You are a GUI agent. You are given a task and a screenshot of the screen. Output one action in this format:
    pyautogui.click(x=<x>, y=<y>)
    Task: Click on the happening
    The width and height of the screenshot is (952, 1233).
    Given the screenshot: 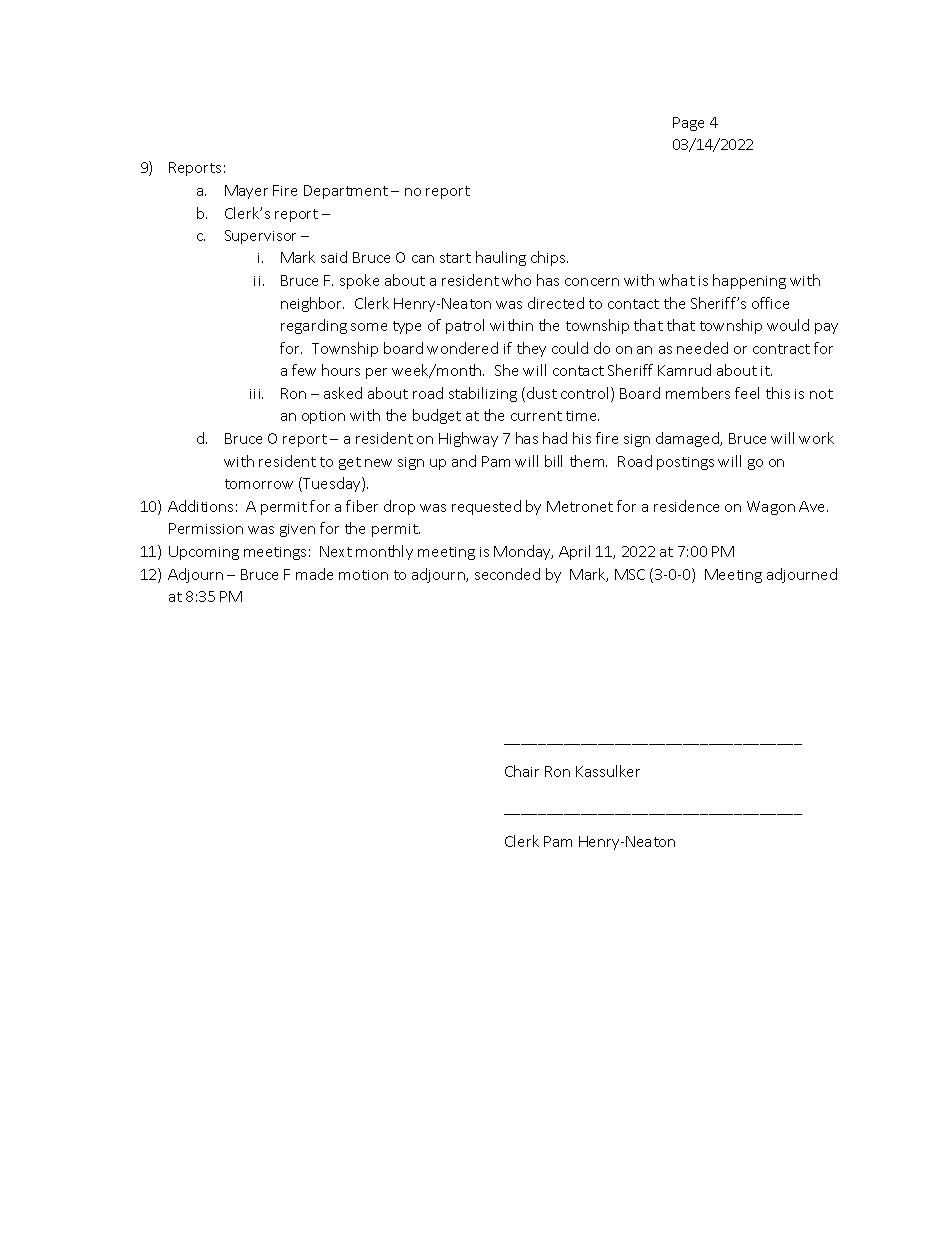 What is the action you would take?
    pyautogui.click(x=749, y=281)
